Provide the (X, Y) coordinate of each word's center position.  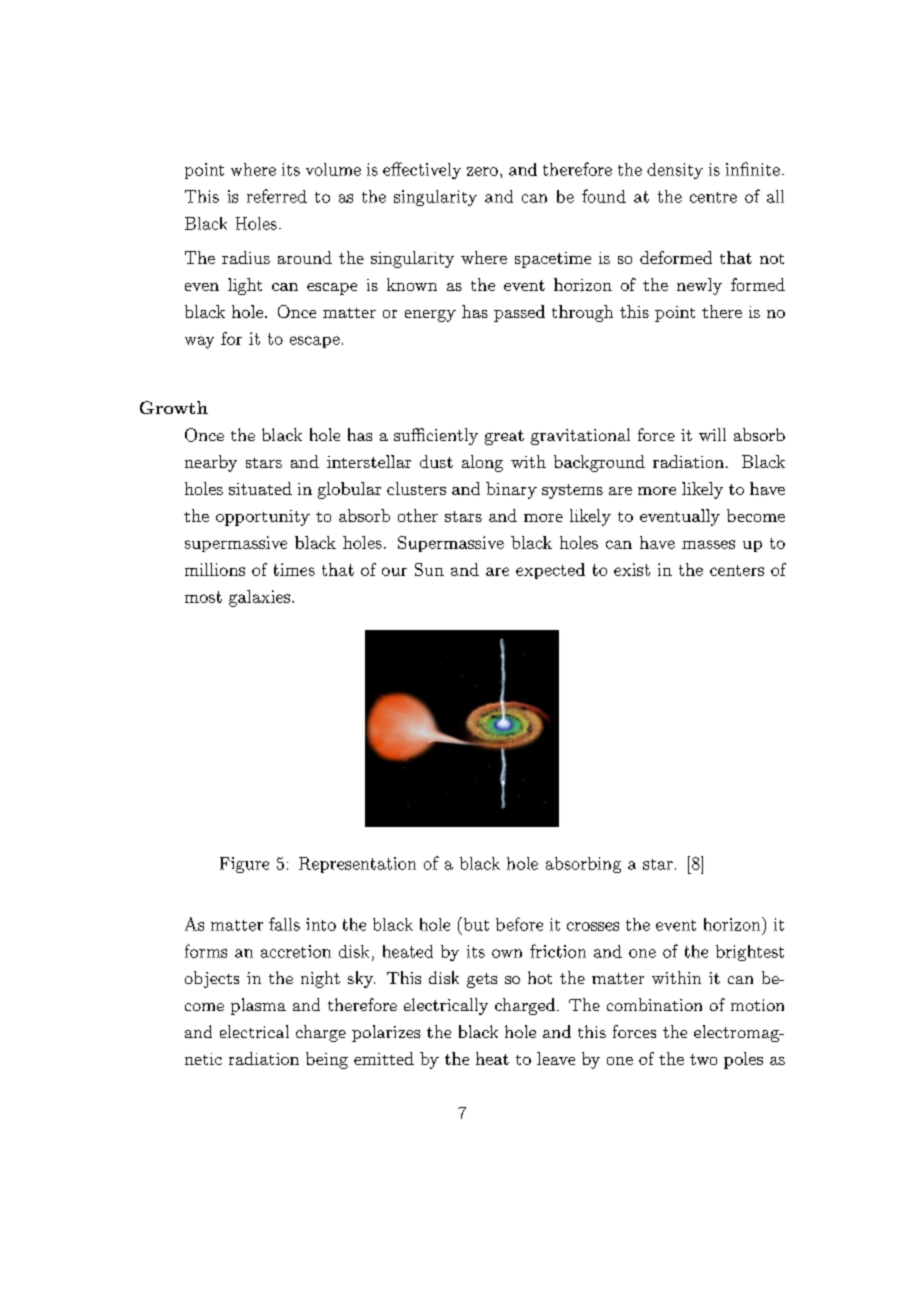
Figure (244, 865)
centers (737, 570)
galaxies (259, 598)
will (712, 434)
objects (212, 979)
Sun (429, 569)
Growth (174, 407)
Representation (357, 865)
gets (482, 980)
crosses (593, 926)
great (504, 437)
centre (713, 197)
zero (482, 171)
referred (277, 196)
